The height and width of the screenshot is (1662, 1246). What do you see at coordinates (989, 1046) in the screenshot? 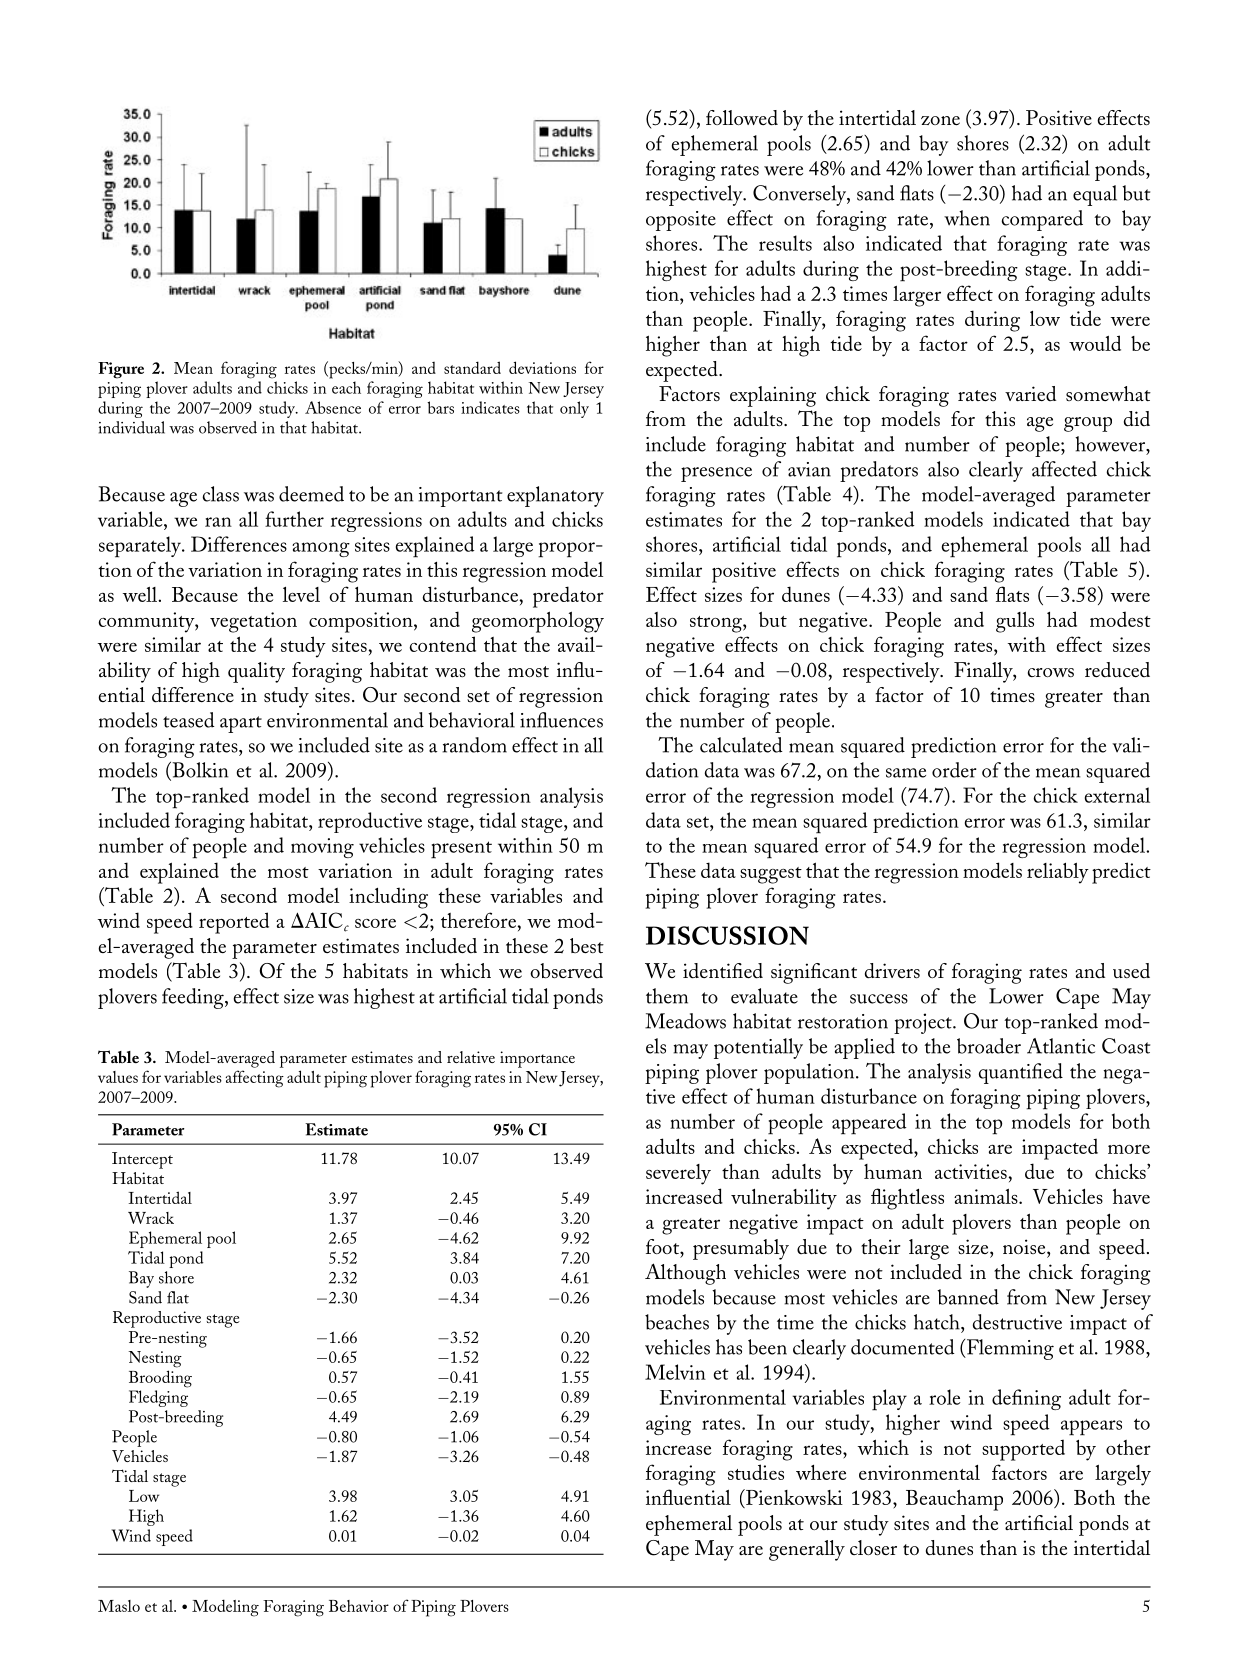
I see `broader` at bounding box center [989, 1046].
